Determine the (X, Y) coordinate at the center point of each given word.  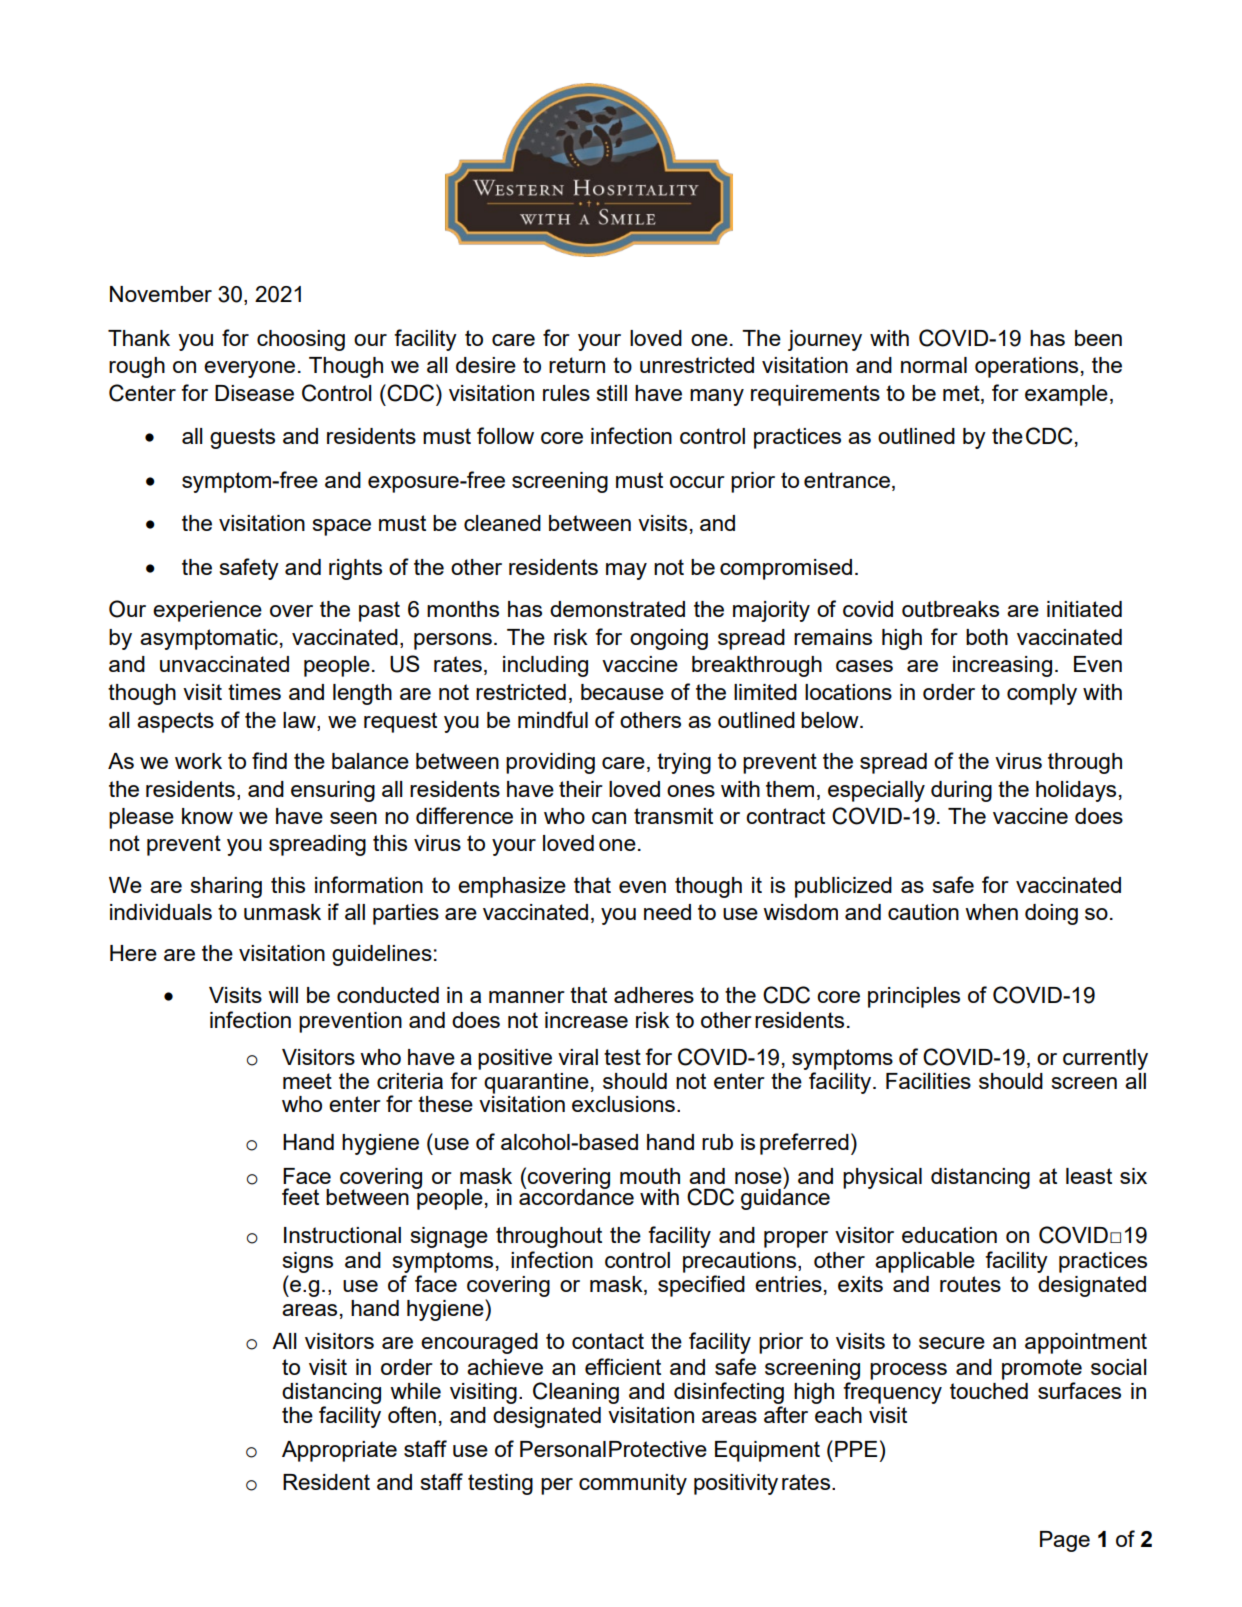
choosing (301, 340)
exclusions (623, 1104)
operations (1026, 367)
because (622, 692)
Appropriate (339, 1451)
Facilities (928, 1081)
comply (1042, 694)
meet (307, 1081)
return (577, 365)
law (300, 720)
